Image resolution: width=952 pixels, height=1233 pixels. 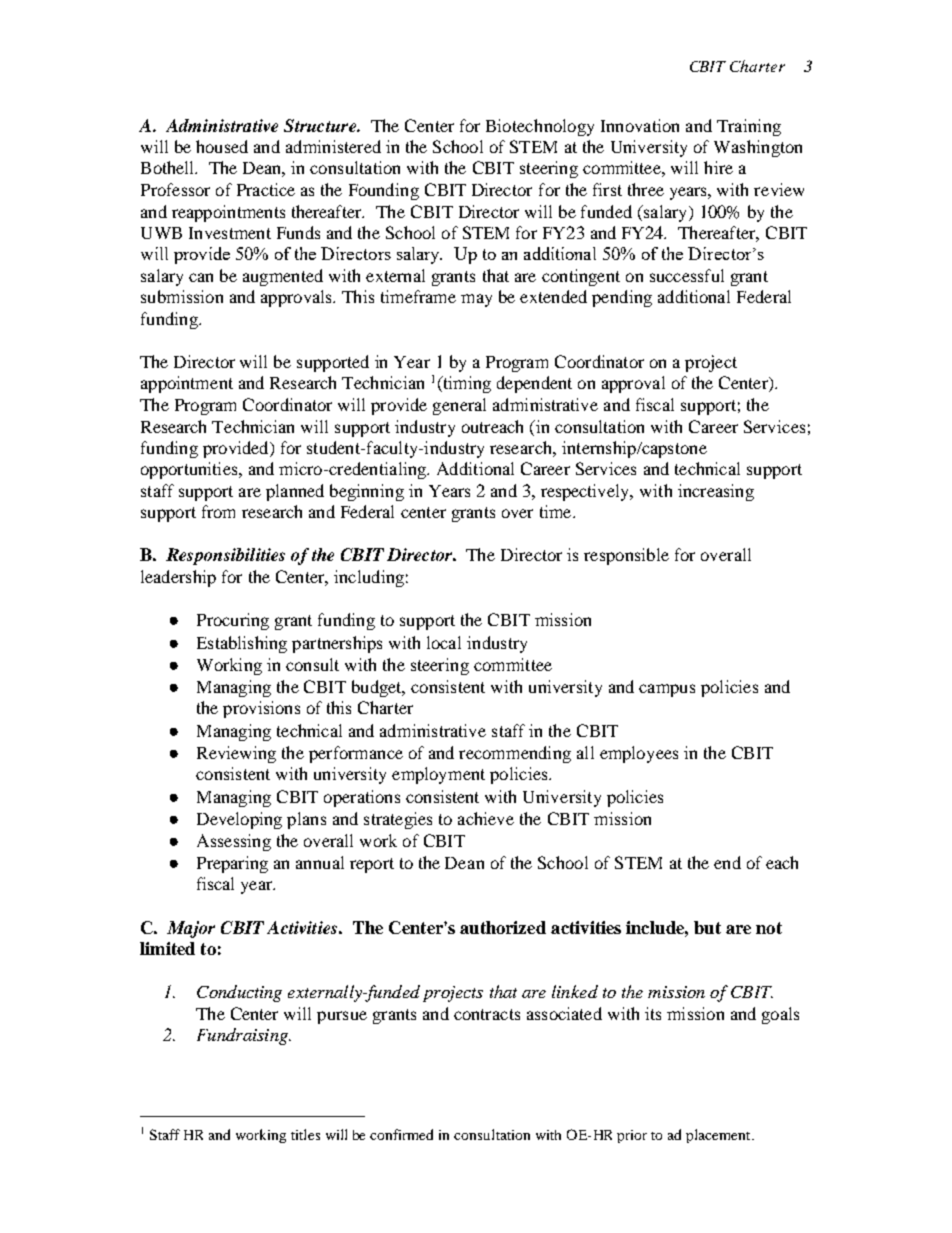 I want to click on Biotechnology, so click(x=540, y=127).
